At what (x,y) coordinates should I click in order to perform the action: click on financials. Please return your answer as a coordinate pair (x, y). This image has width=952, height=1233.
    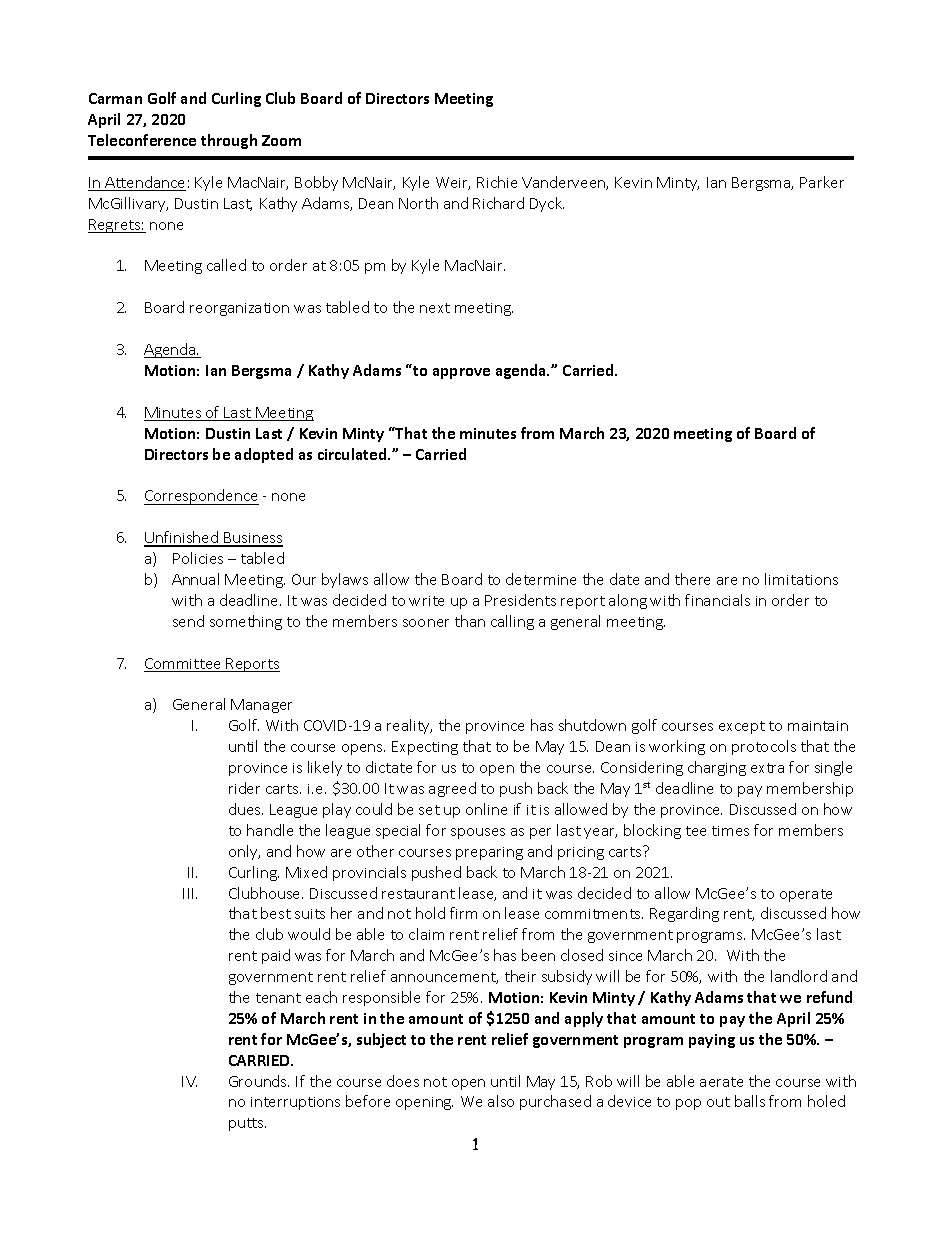
    Looking at the image, I should click on (717, 600).
